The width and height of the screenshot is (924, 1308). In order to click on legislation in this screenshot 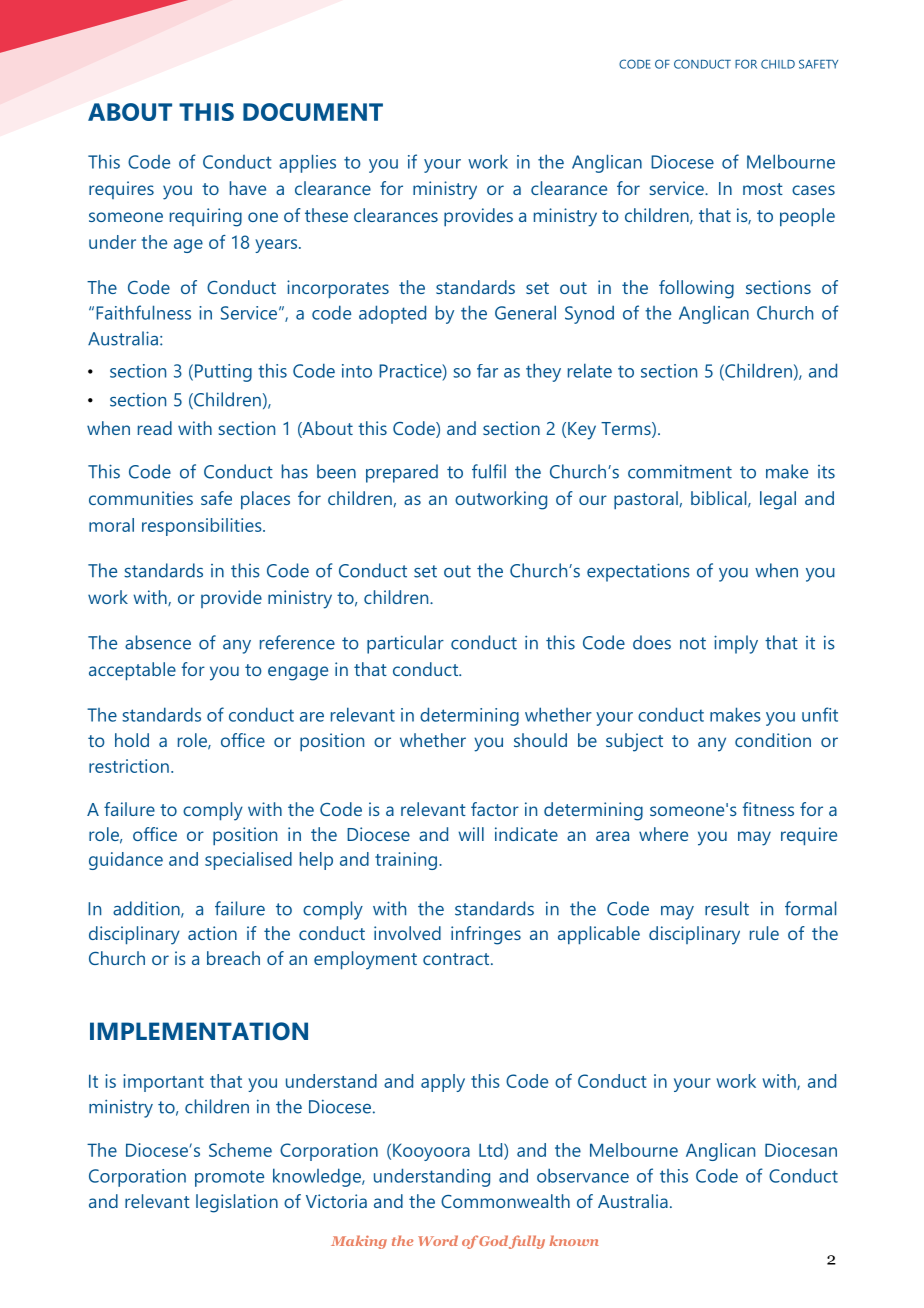, I will do `click(237, 1203)`.
